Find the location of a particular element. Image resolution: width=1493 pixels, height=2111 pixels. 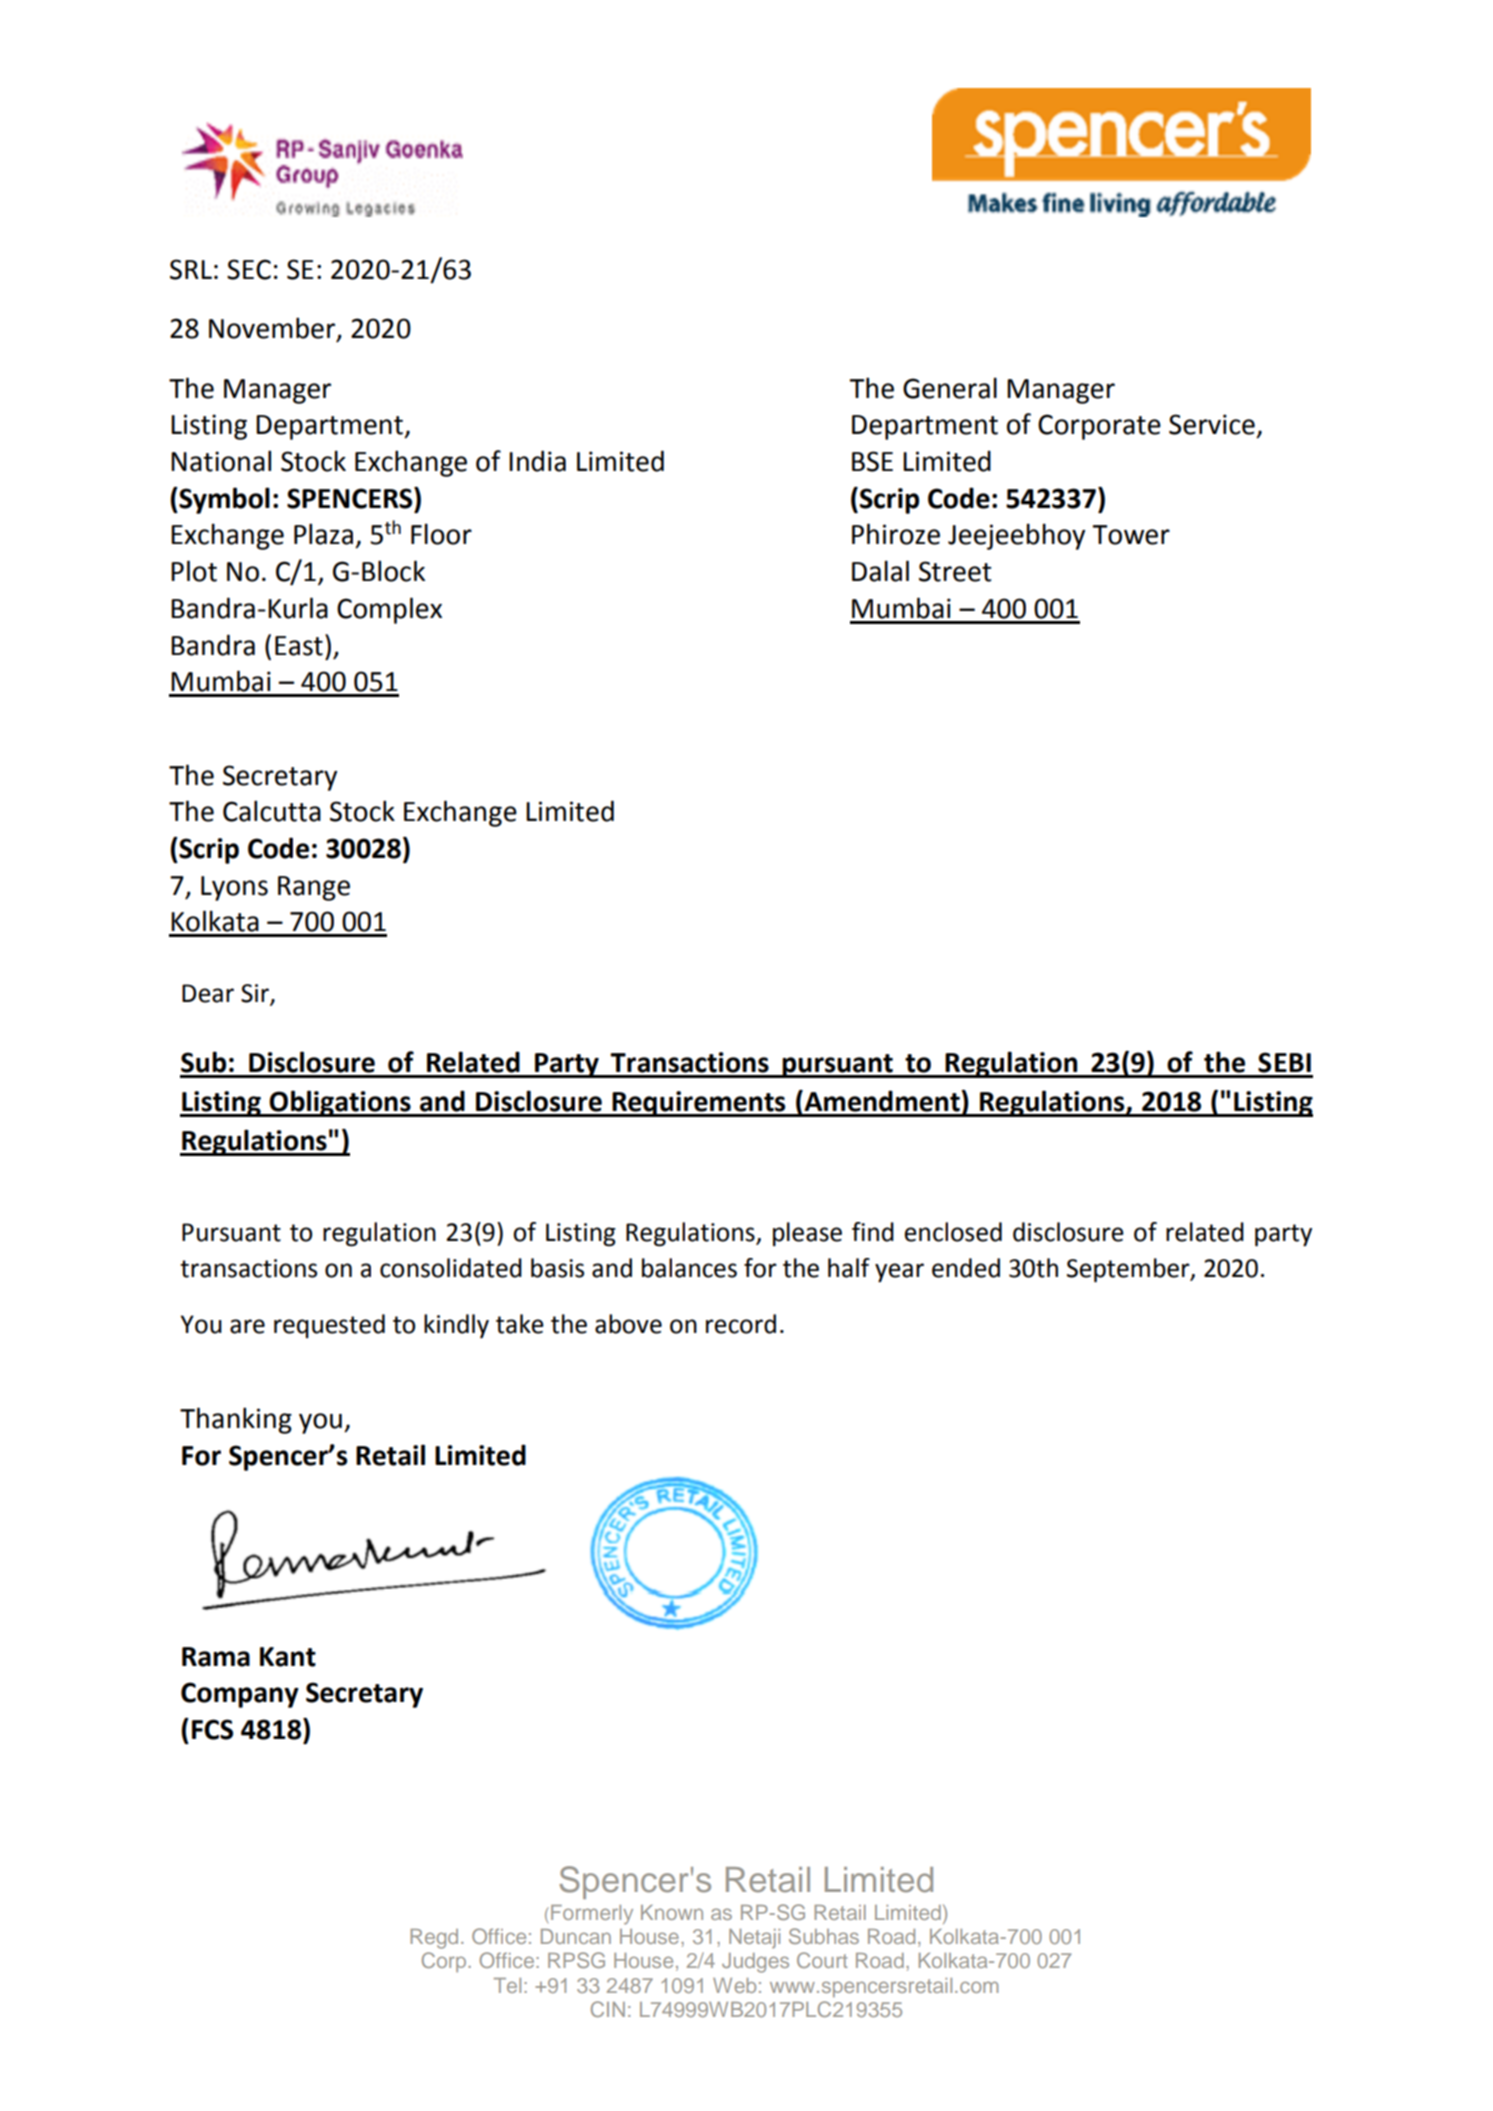

Obligations is located at coordinates (340, 1103).
